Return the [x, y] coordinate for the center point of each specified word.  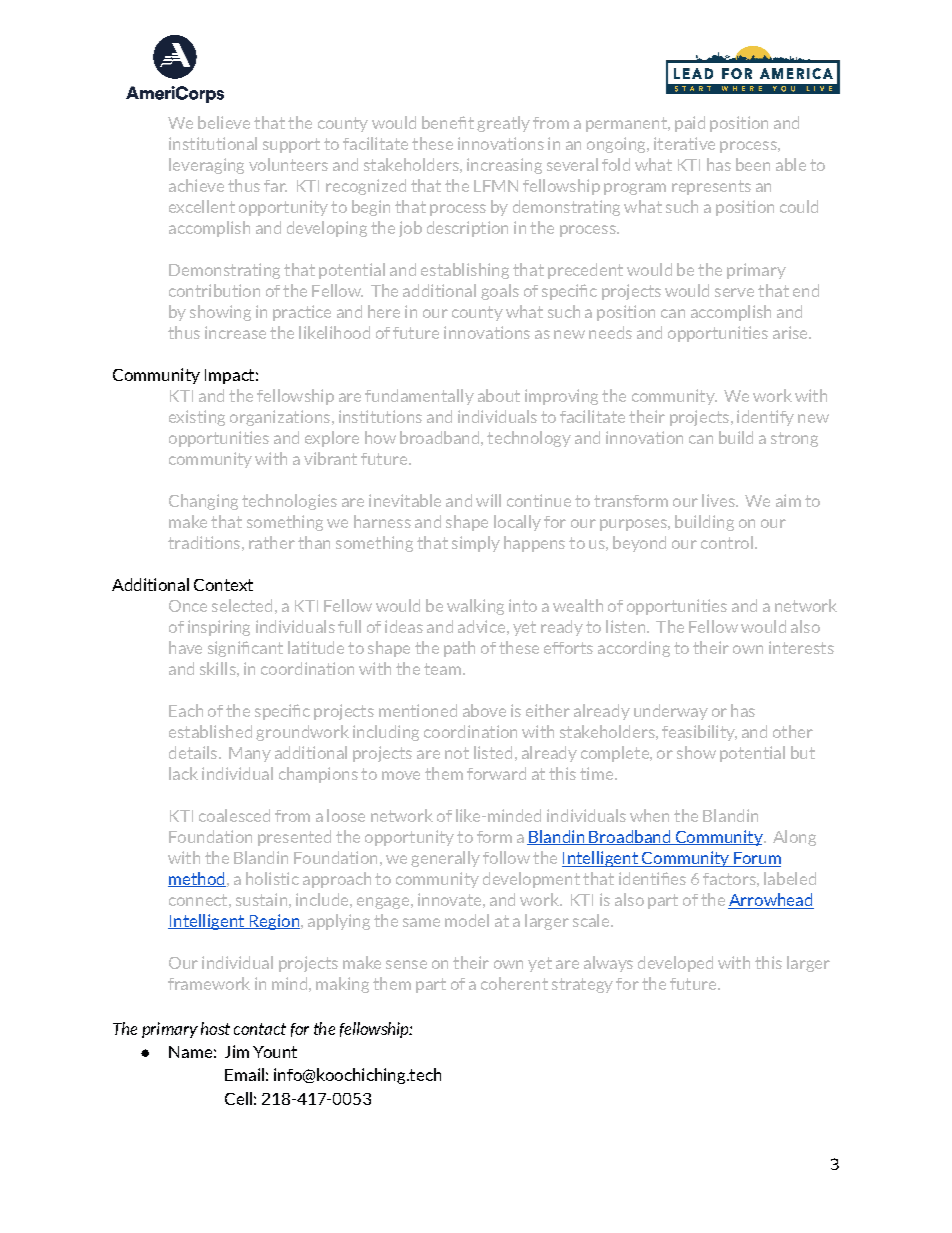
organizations [280, 418]
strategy [582, 985]
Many [250, 754]
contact [260, 1029]
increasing [504, 166]
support [291, 145]
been [753, 164]
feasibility [699, 733]
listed [493, 752]
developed [675, 964]
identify [765, 418]
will [488, 500]
